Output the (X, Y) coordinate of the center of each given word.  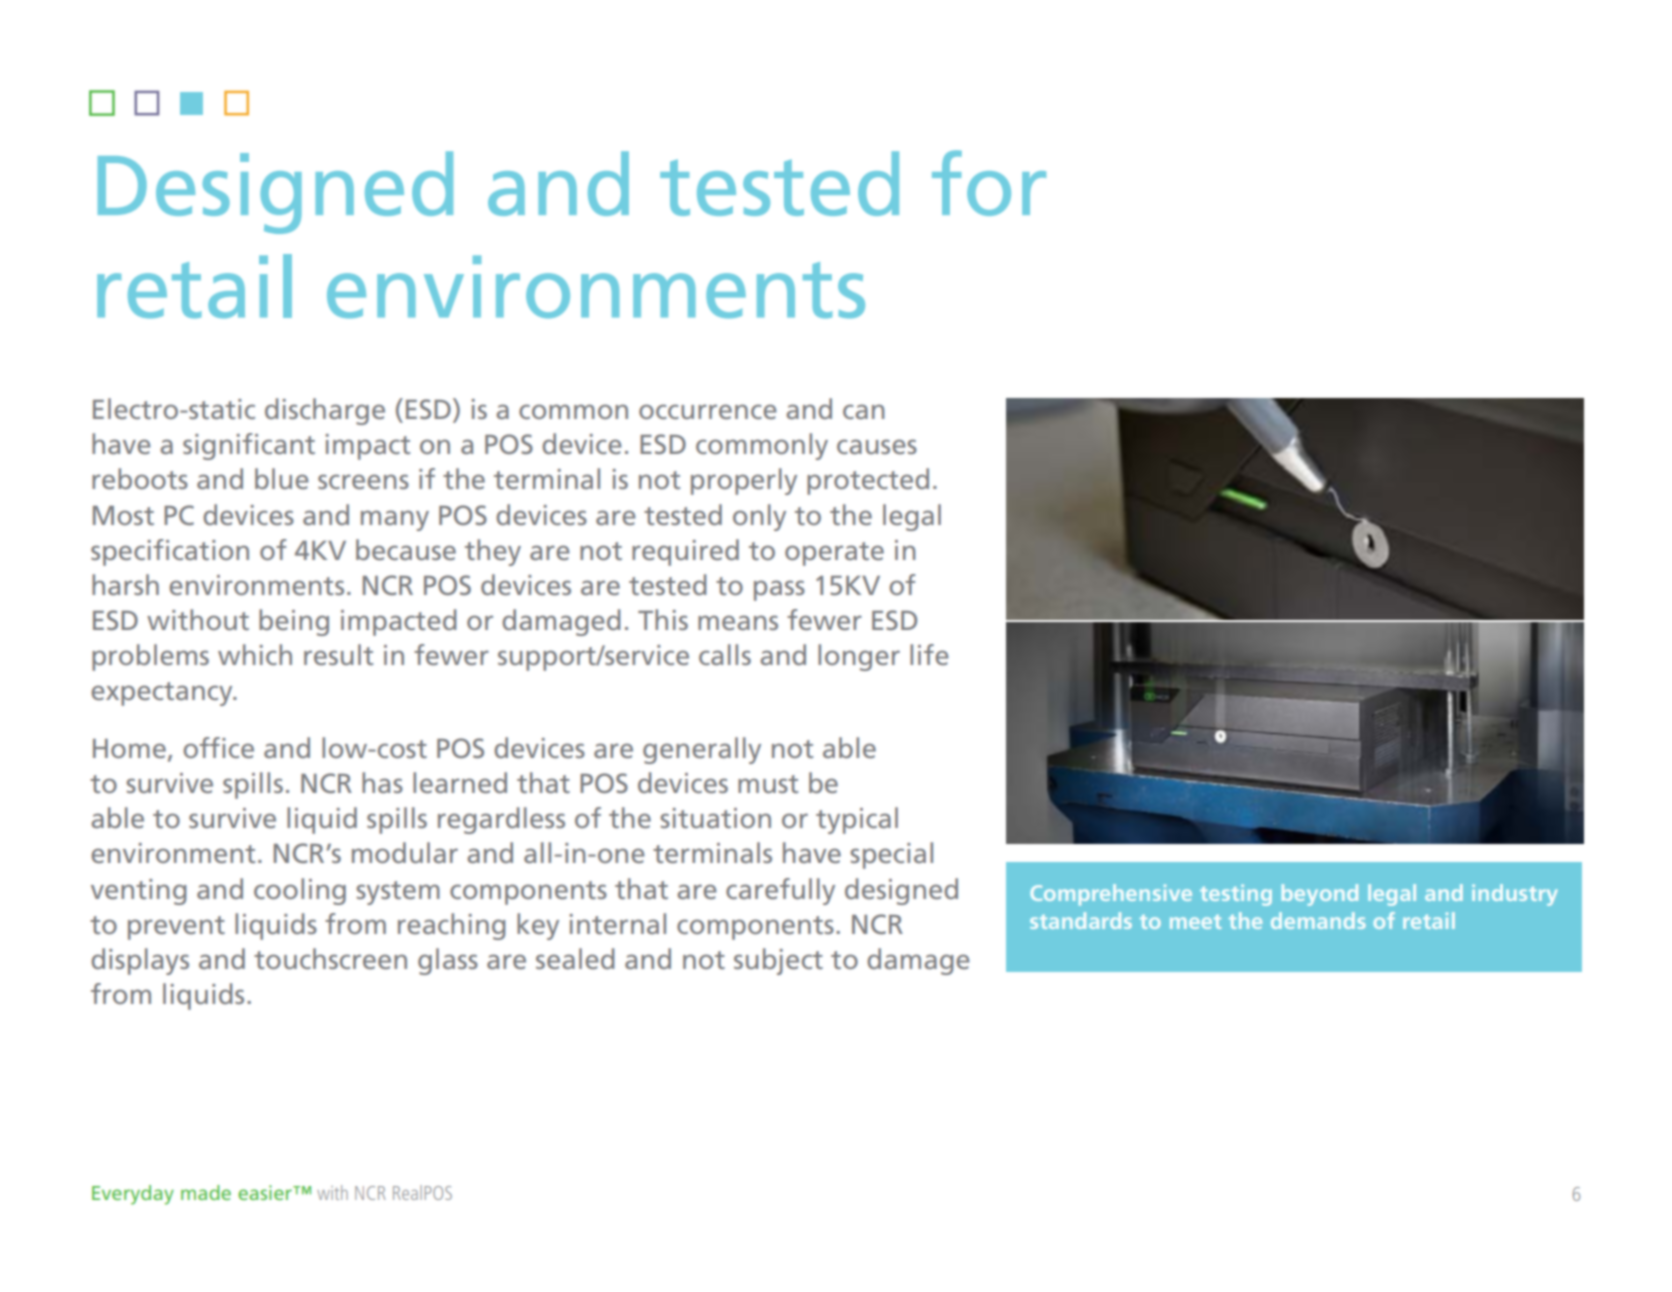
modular (405, 852)
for (989, 183)
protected (868, 481)
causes (877, 446)
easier (266, 1192)
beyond (1320, 895)
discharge (325, 411)
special (891, 855)
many (395, 520)
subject (778, 961)
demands (1318, 920)
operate (834, 554)
